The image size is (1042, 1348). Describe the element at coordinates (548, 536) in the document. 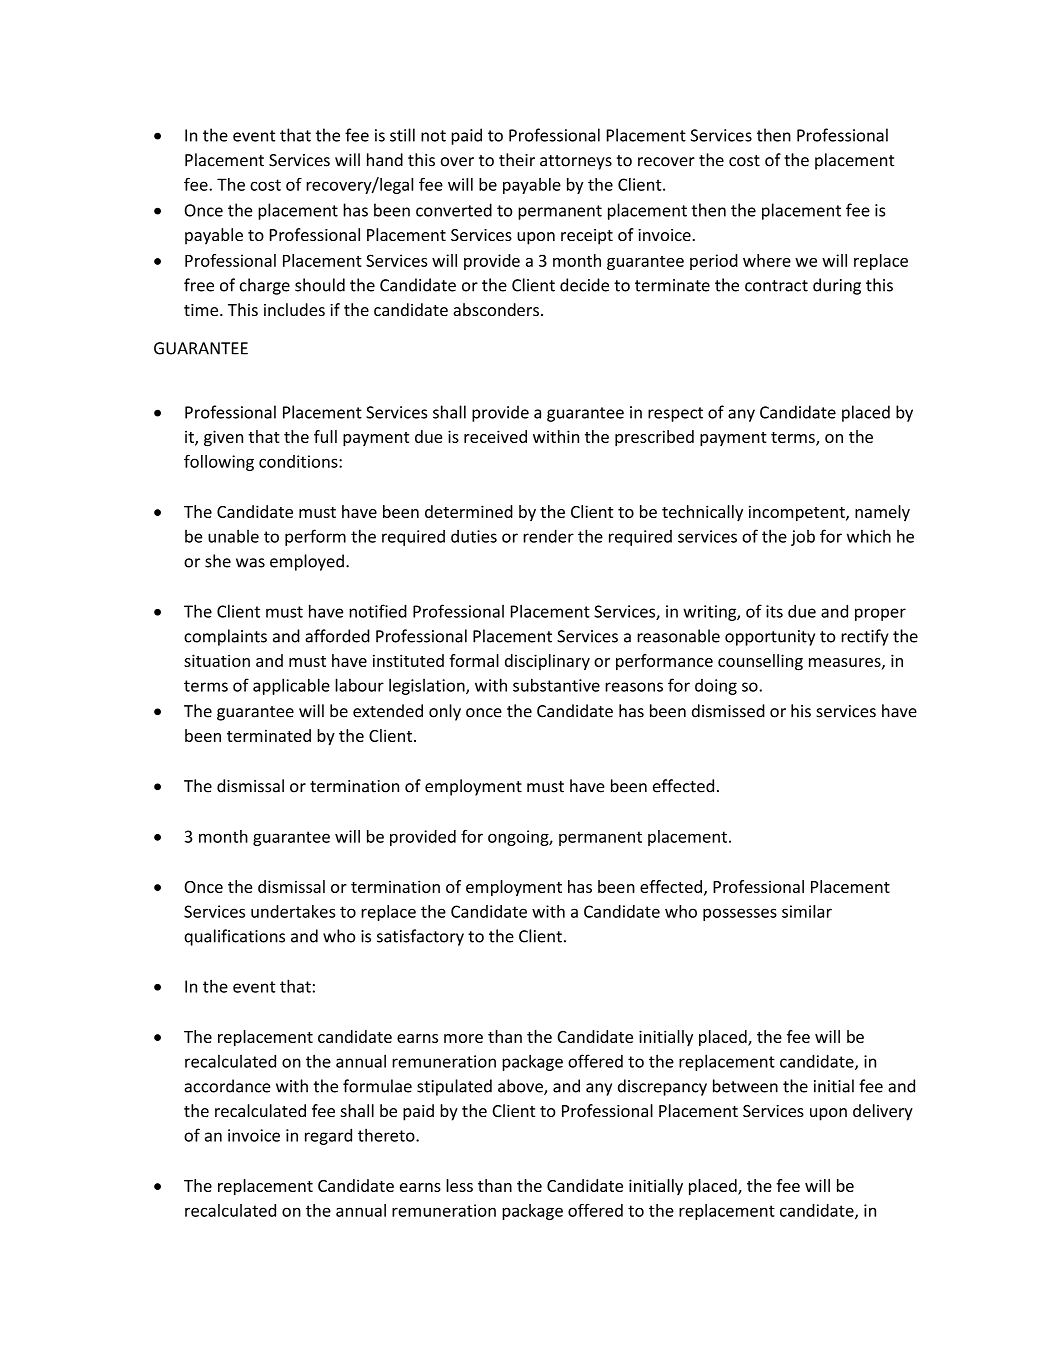

I see `render` at that location.
